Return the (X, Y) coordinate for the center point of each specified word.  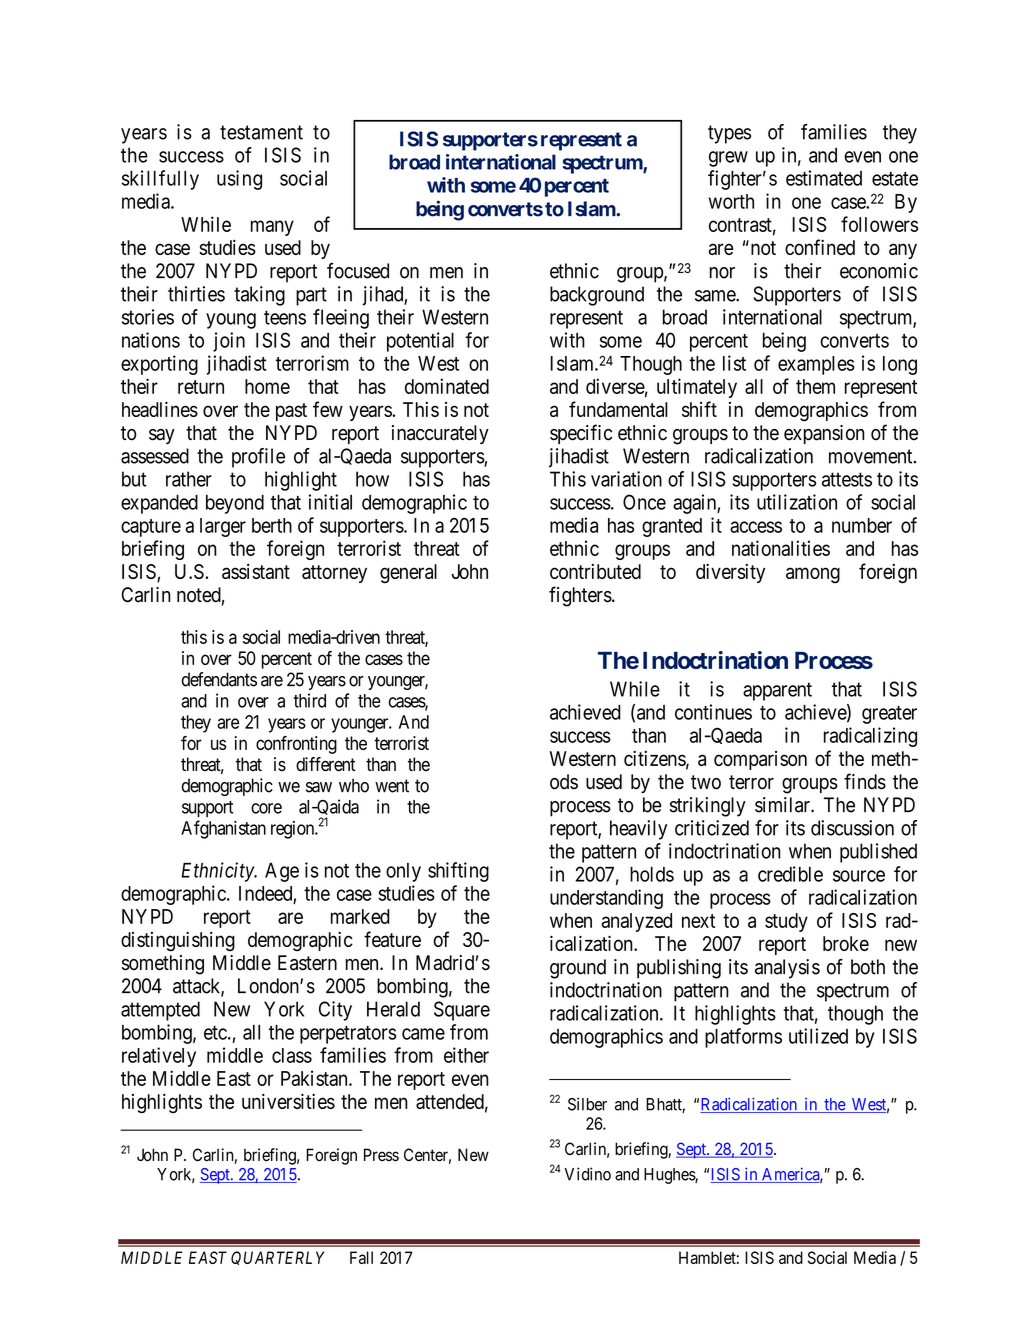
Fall (361, 1257)
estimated (824, 178)
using (239, 180)
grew (728, 159)
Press (381, 1155)
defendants (219, 679)
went (392, 786)
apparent (777, 691)
